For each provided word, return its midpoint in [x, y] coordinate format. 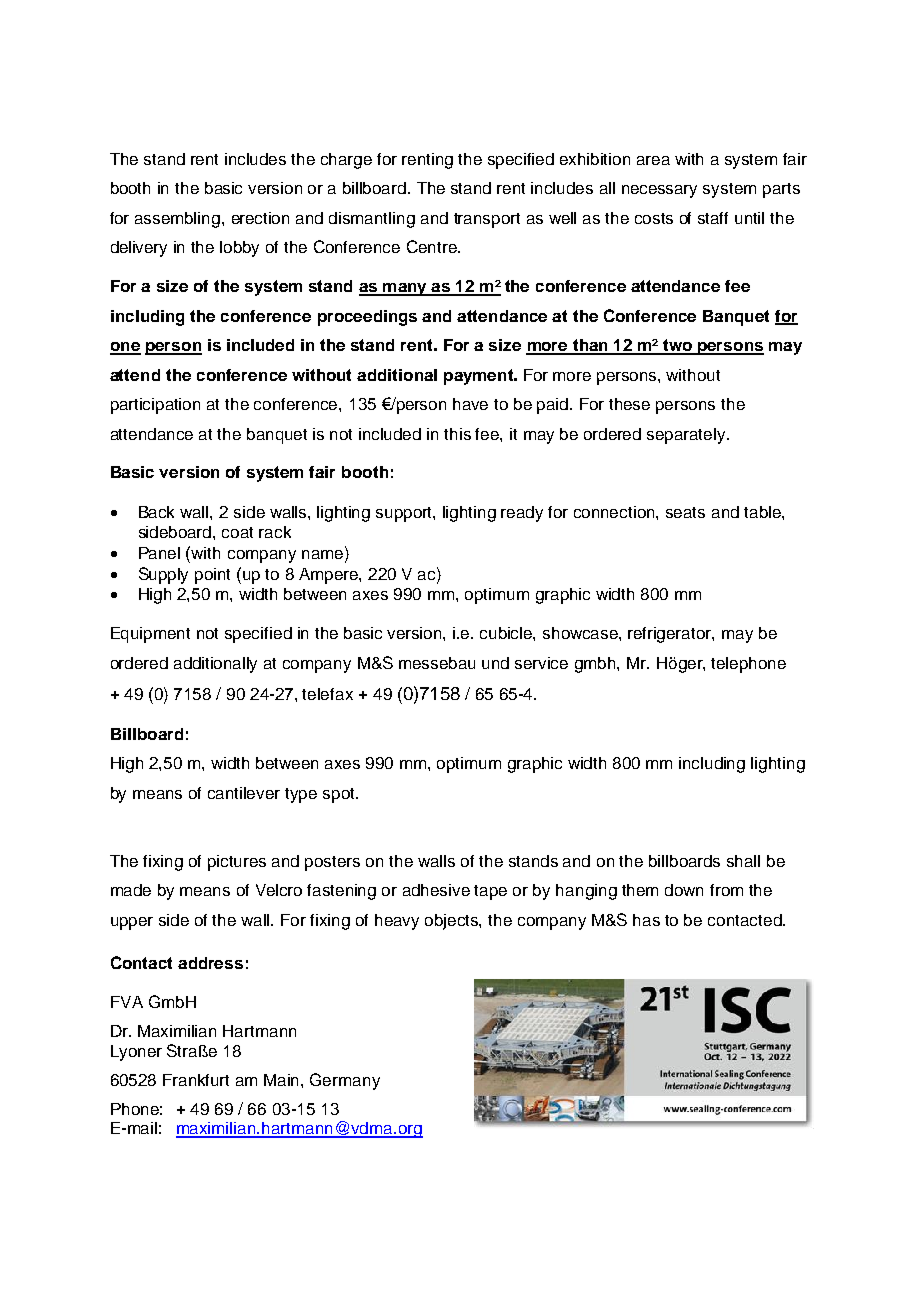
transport [487, 220]
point [212, 576]
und [495, 663]
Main [283, 1080]
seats [685, 512]
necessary [659, 191]
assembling [177, 220]
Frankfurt [196, 1080]
